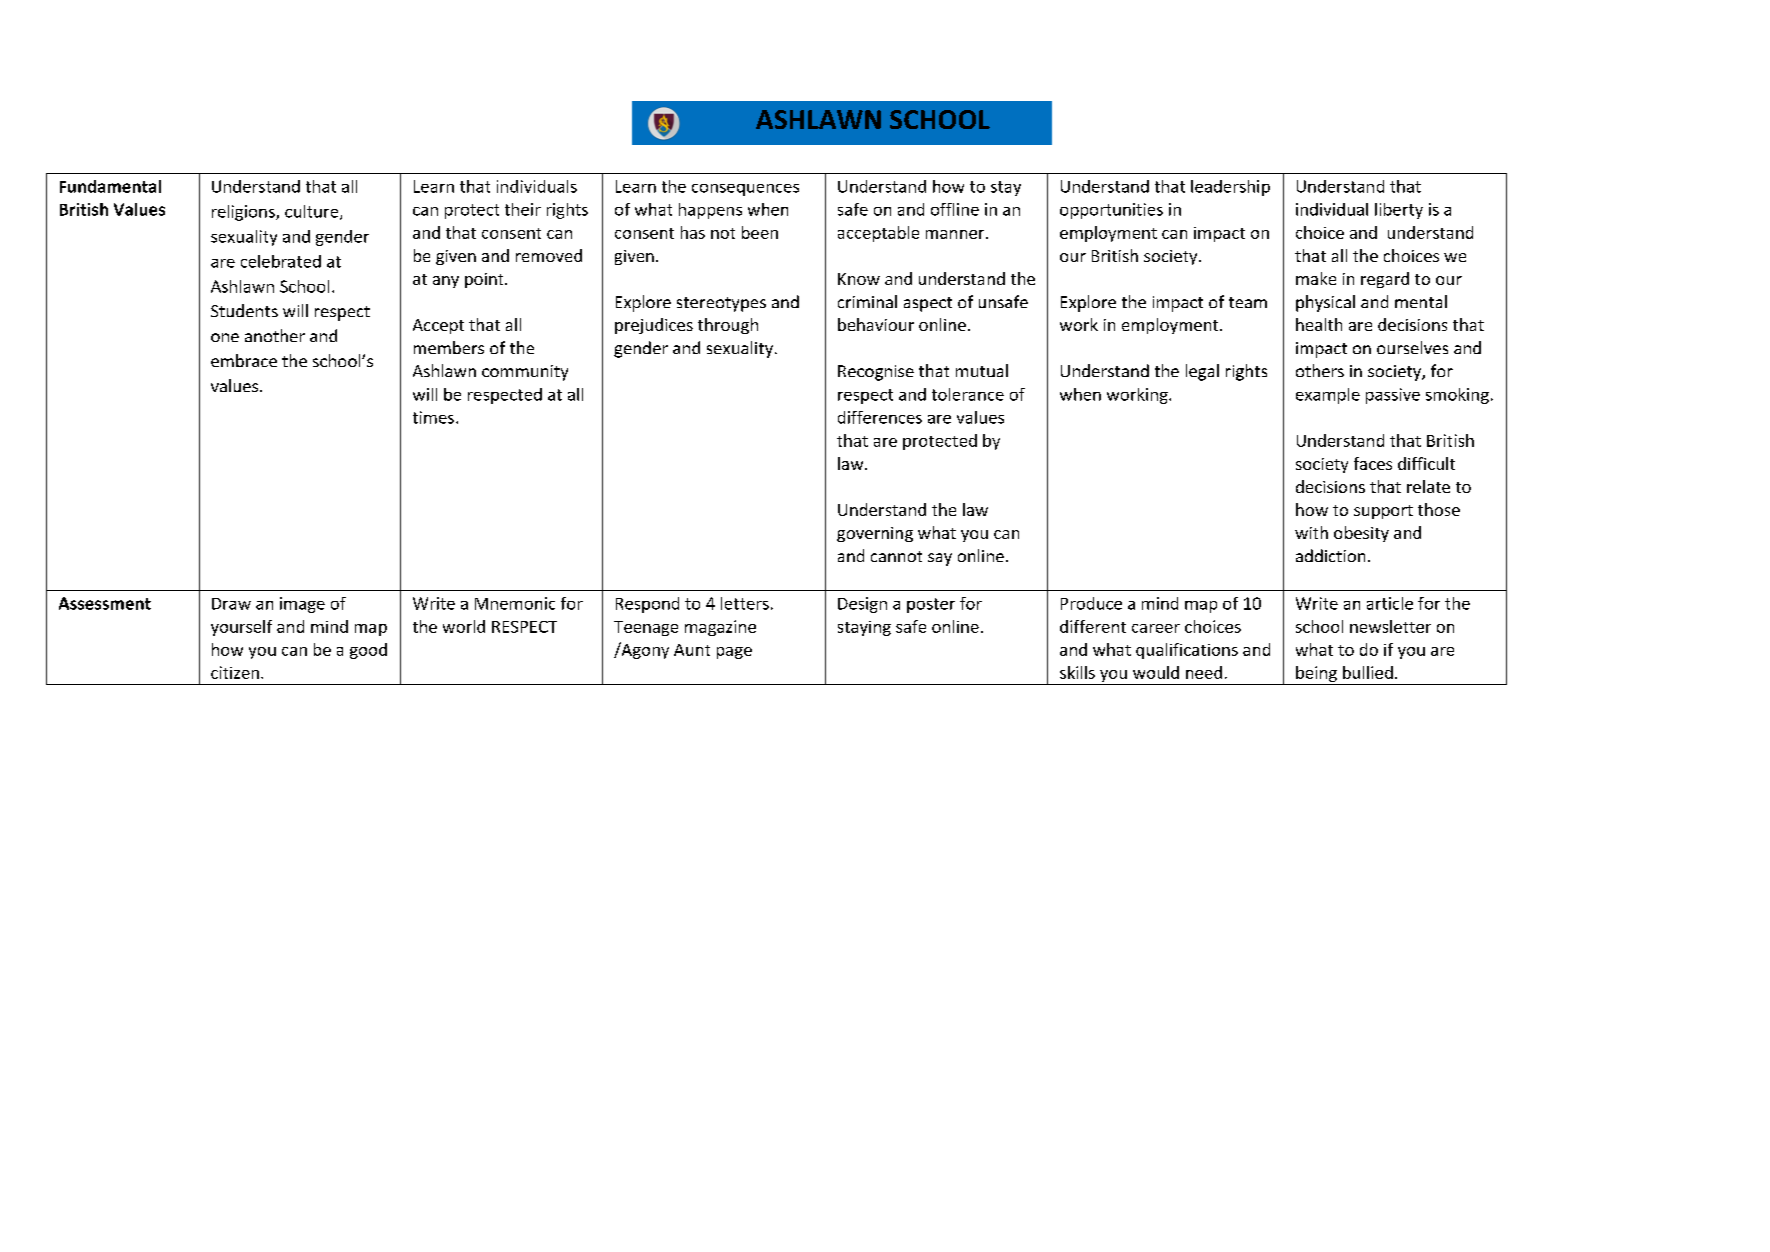 The height and width of the page is (1252, 1770). I want to click on differences, so click(880, 417).
